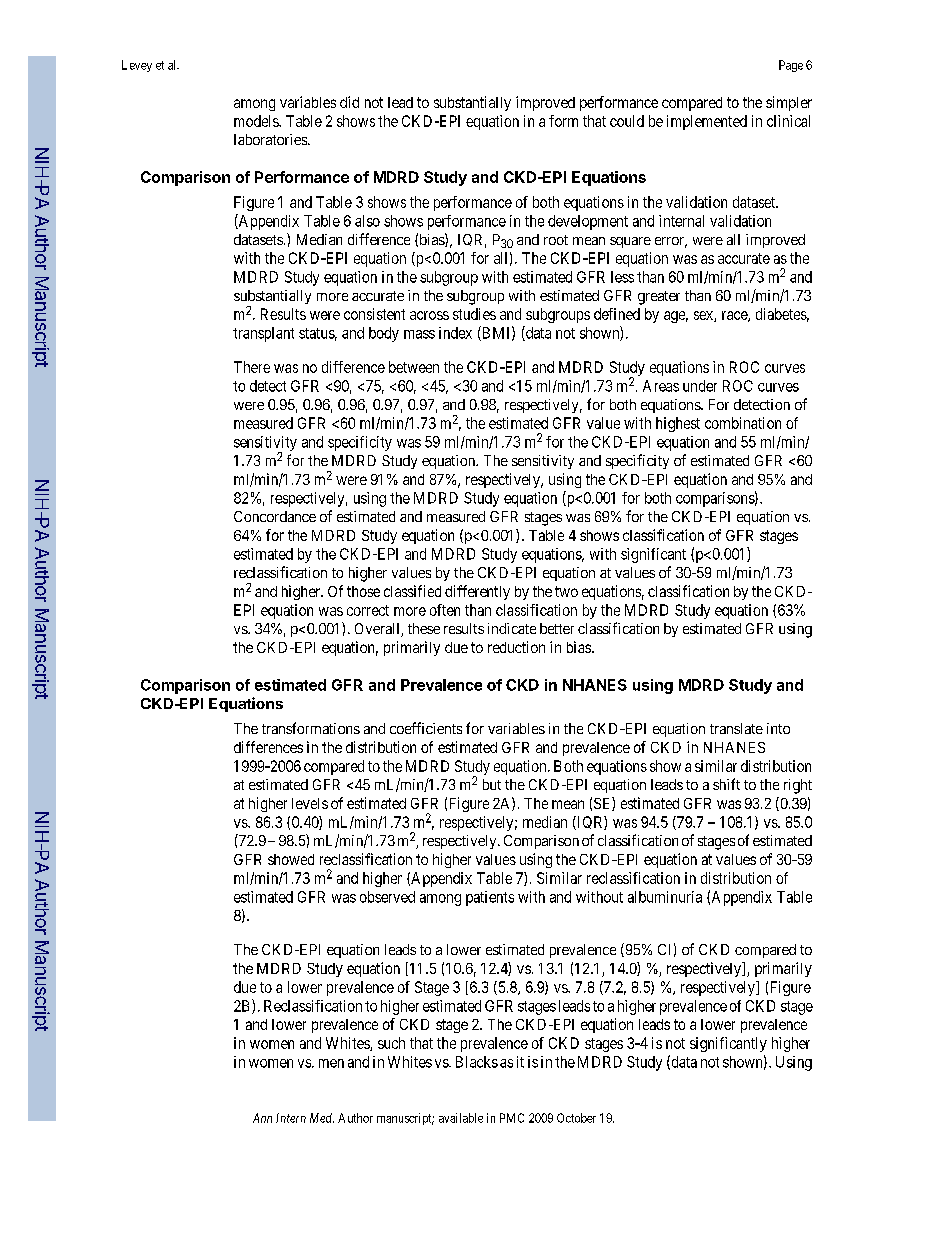 This image has height=1233, width=952. I want to click on implemented, so click(707, 122).
